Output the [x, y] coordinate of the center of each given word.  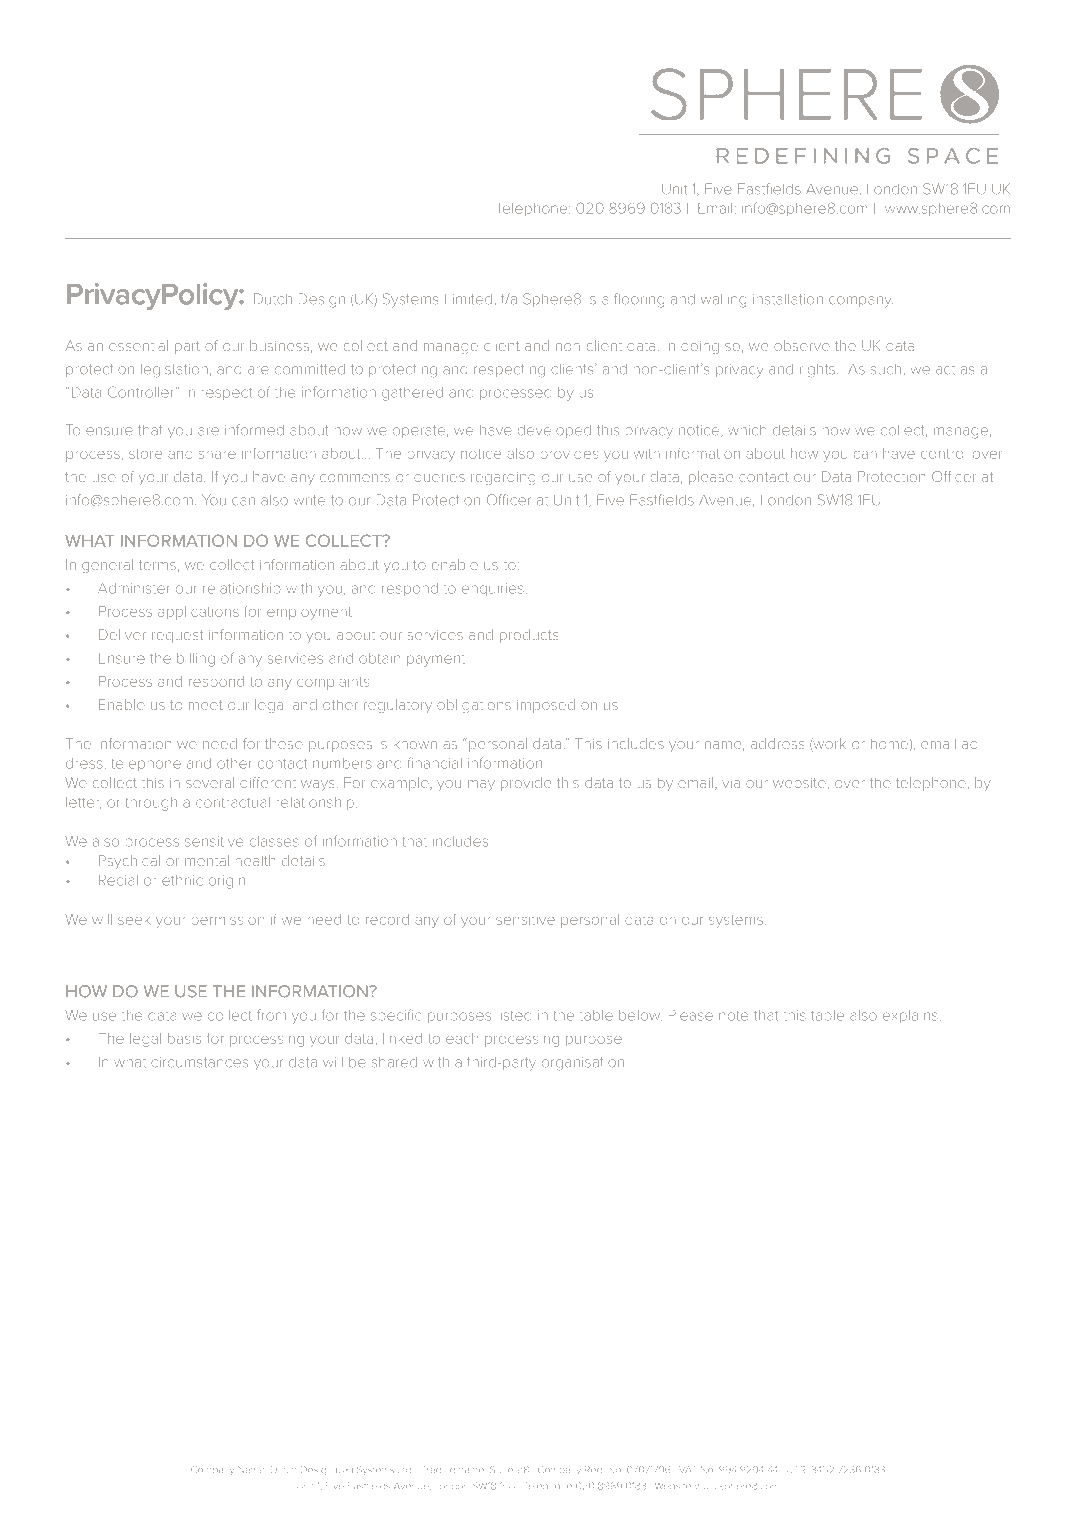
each [462, 1038]
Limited [468, 299]
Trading [439, 1469]
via [731, 784]
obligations [474, 706]
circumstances [199, 1062]
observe [802, 345]
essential [138, 345]
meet [205, 705]
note [733, 1016]
